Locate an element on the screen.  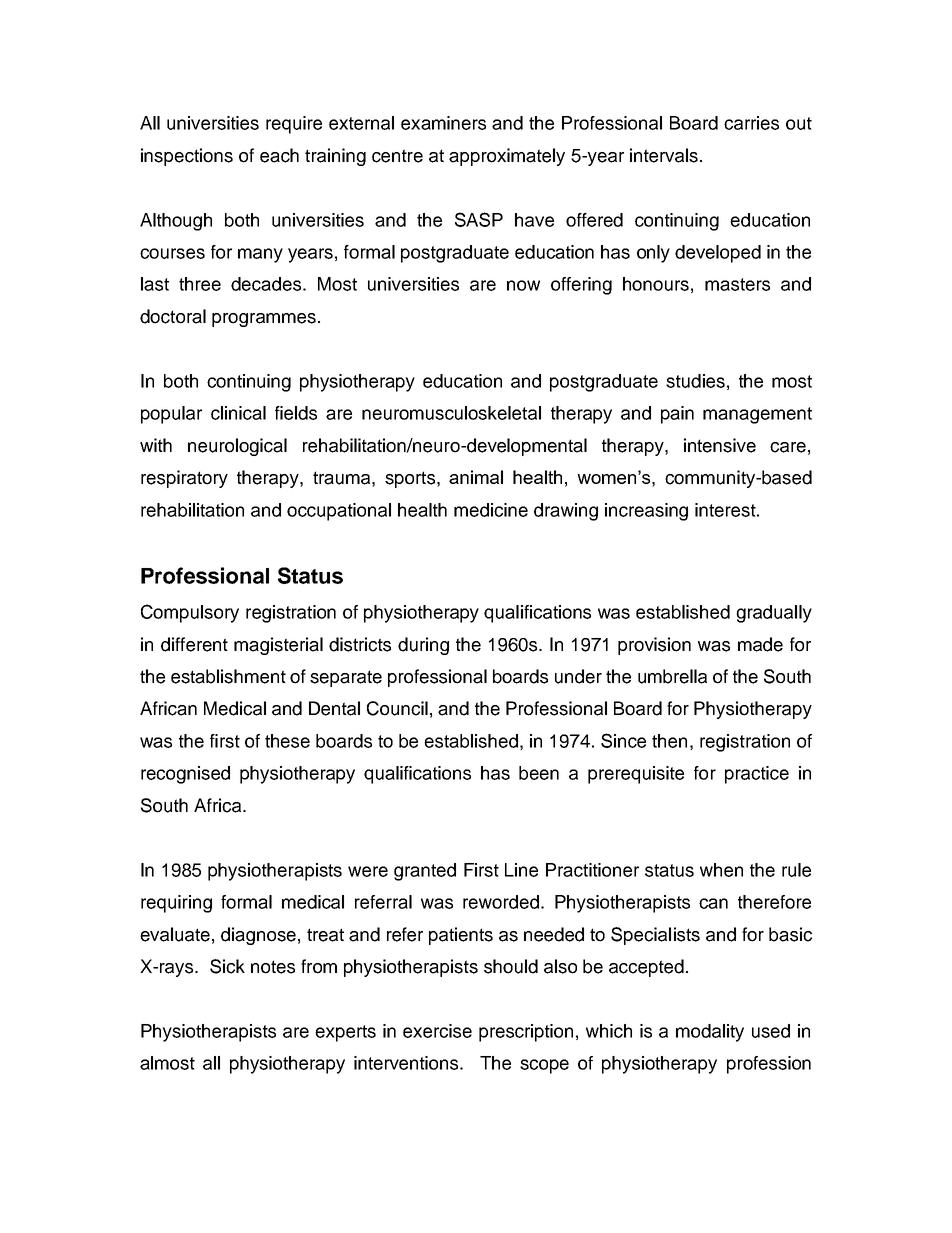
gradually is located at coordinates (774, 614).
